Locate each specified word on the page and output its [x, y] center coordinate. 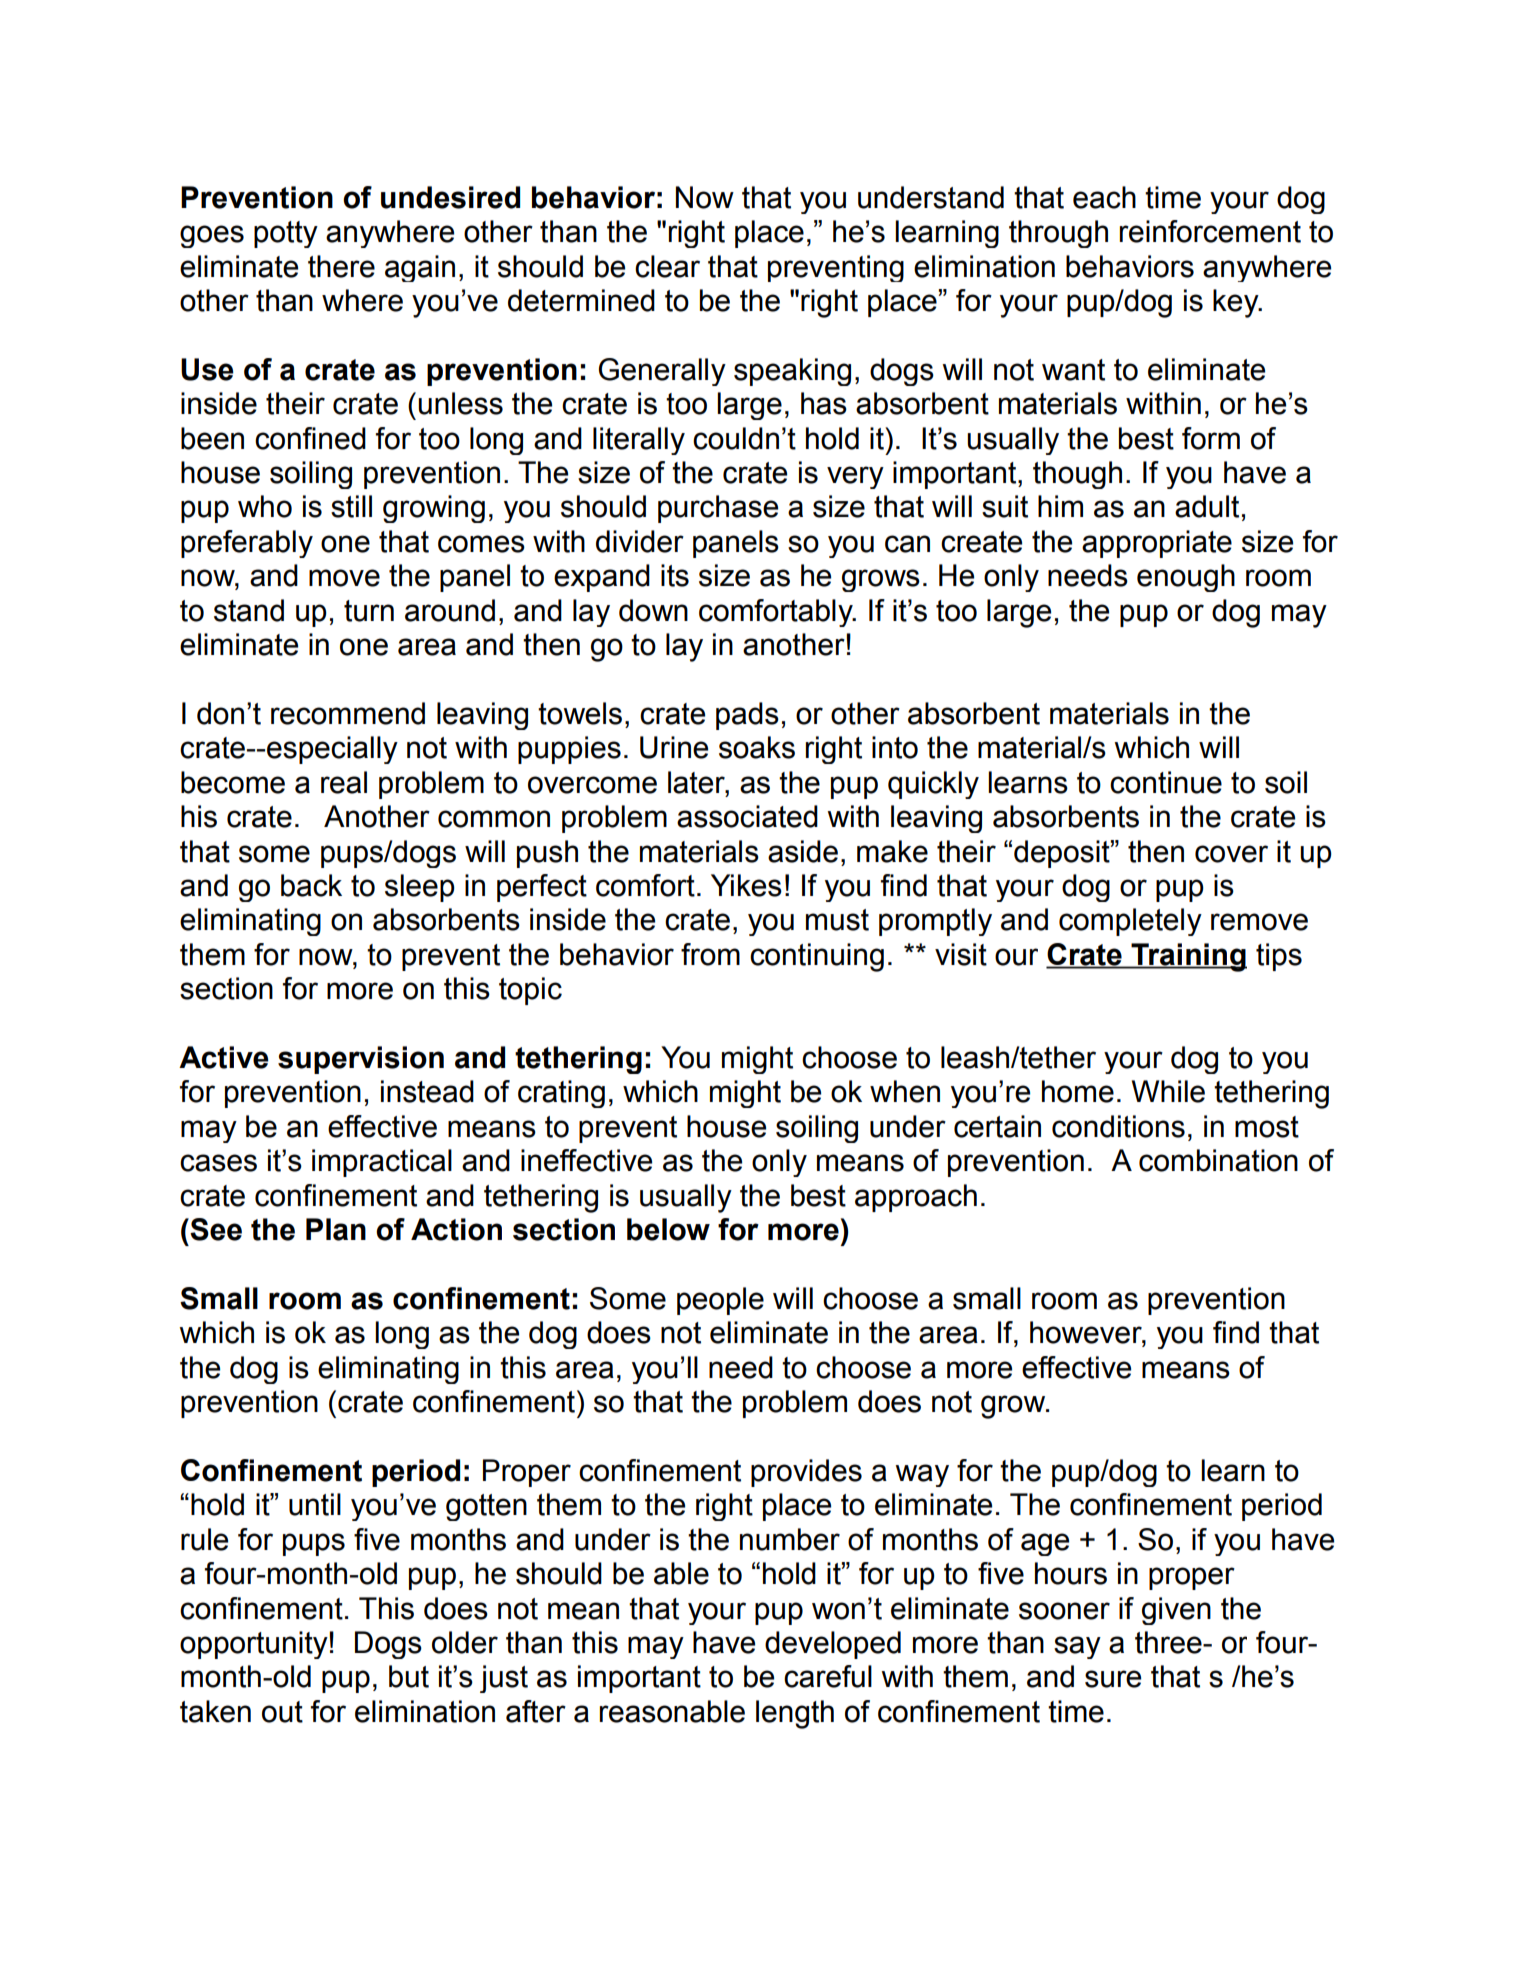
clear [667, 266]
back [311, 885]
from [710, 954]
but [409, 1676]
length [795, 1714]
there [341, 266]
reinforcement [1210, 231]
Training [1188, 957]
